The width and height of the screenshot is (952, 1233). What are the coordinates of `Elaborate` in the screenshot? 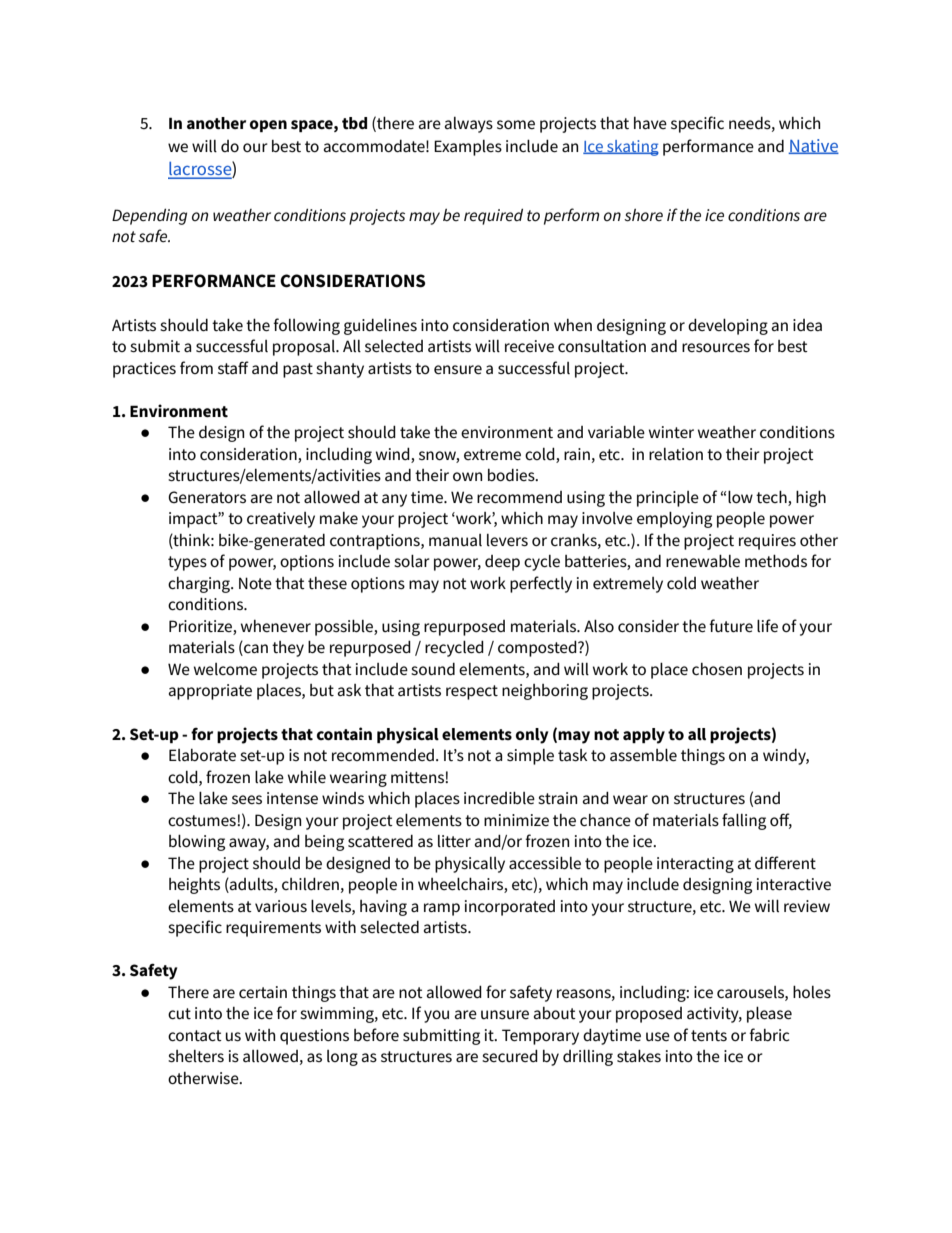 It's located at (202, 755).
